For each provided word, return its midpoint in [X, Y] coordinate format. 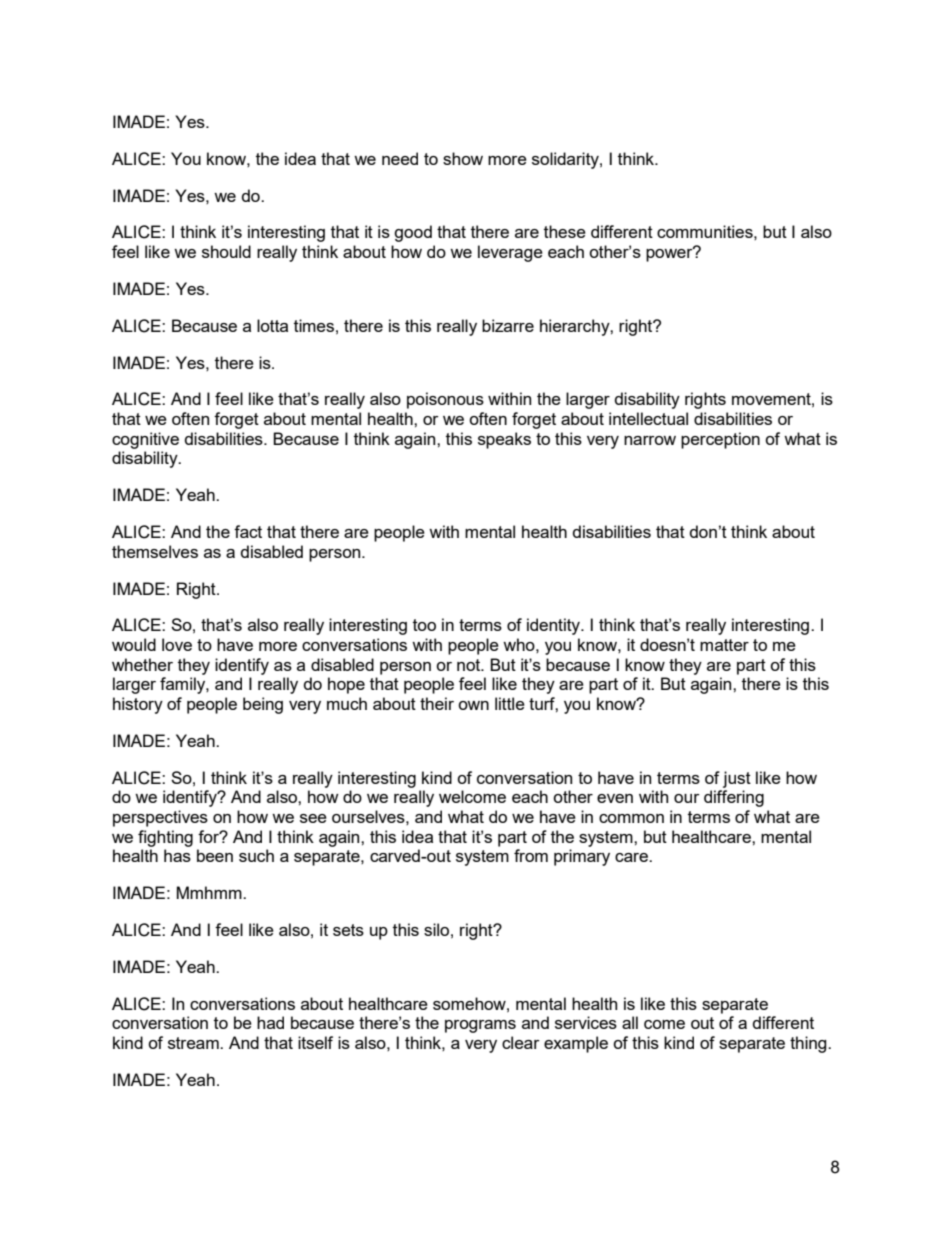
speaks [504, 440]
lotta [272, 325]
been [215, 855]
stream [194, 1043]
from [531, 855]
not [470, 665]
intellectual [648, 418]
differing [734, 798]
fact [248, 531]
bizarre [508, 325]
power [670, 254]
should [226, 251]
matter [724, 645]
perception [720, 440]
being [263, 705]
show [463, 158]
